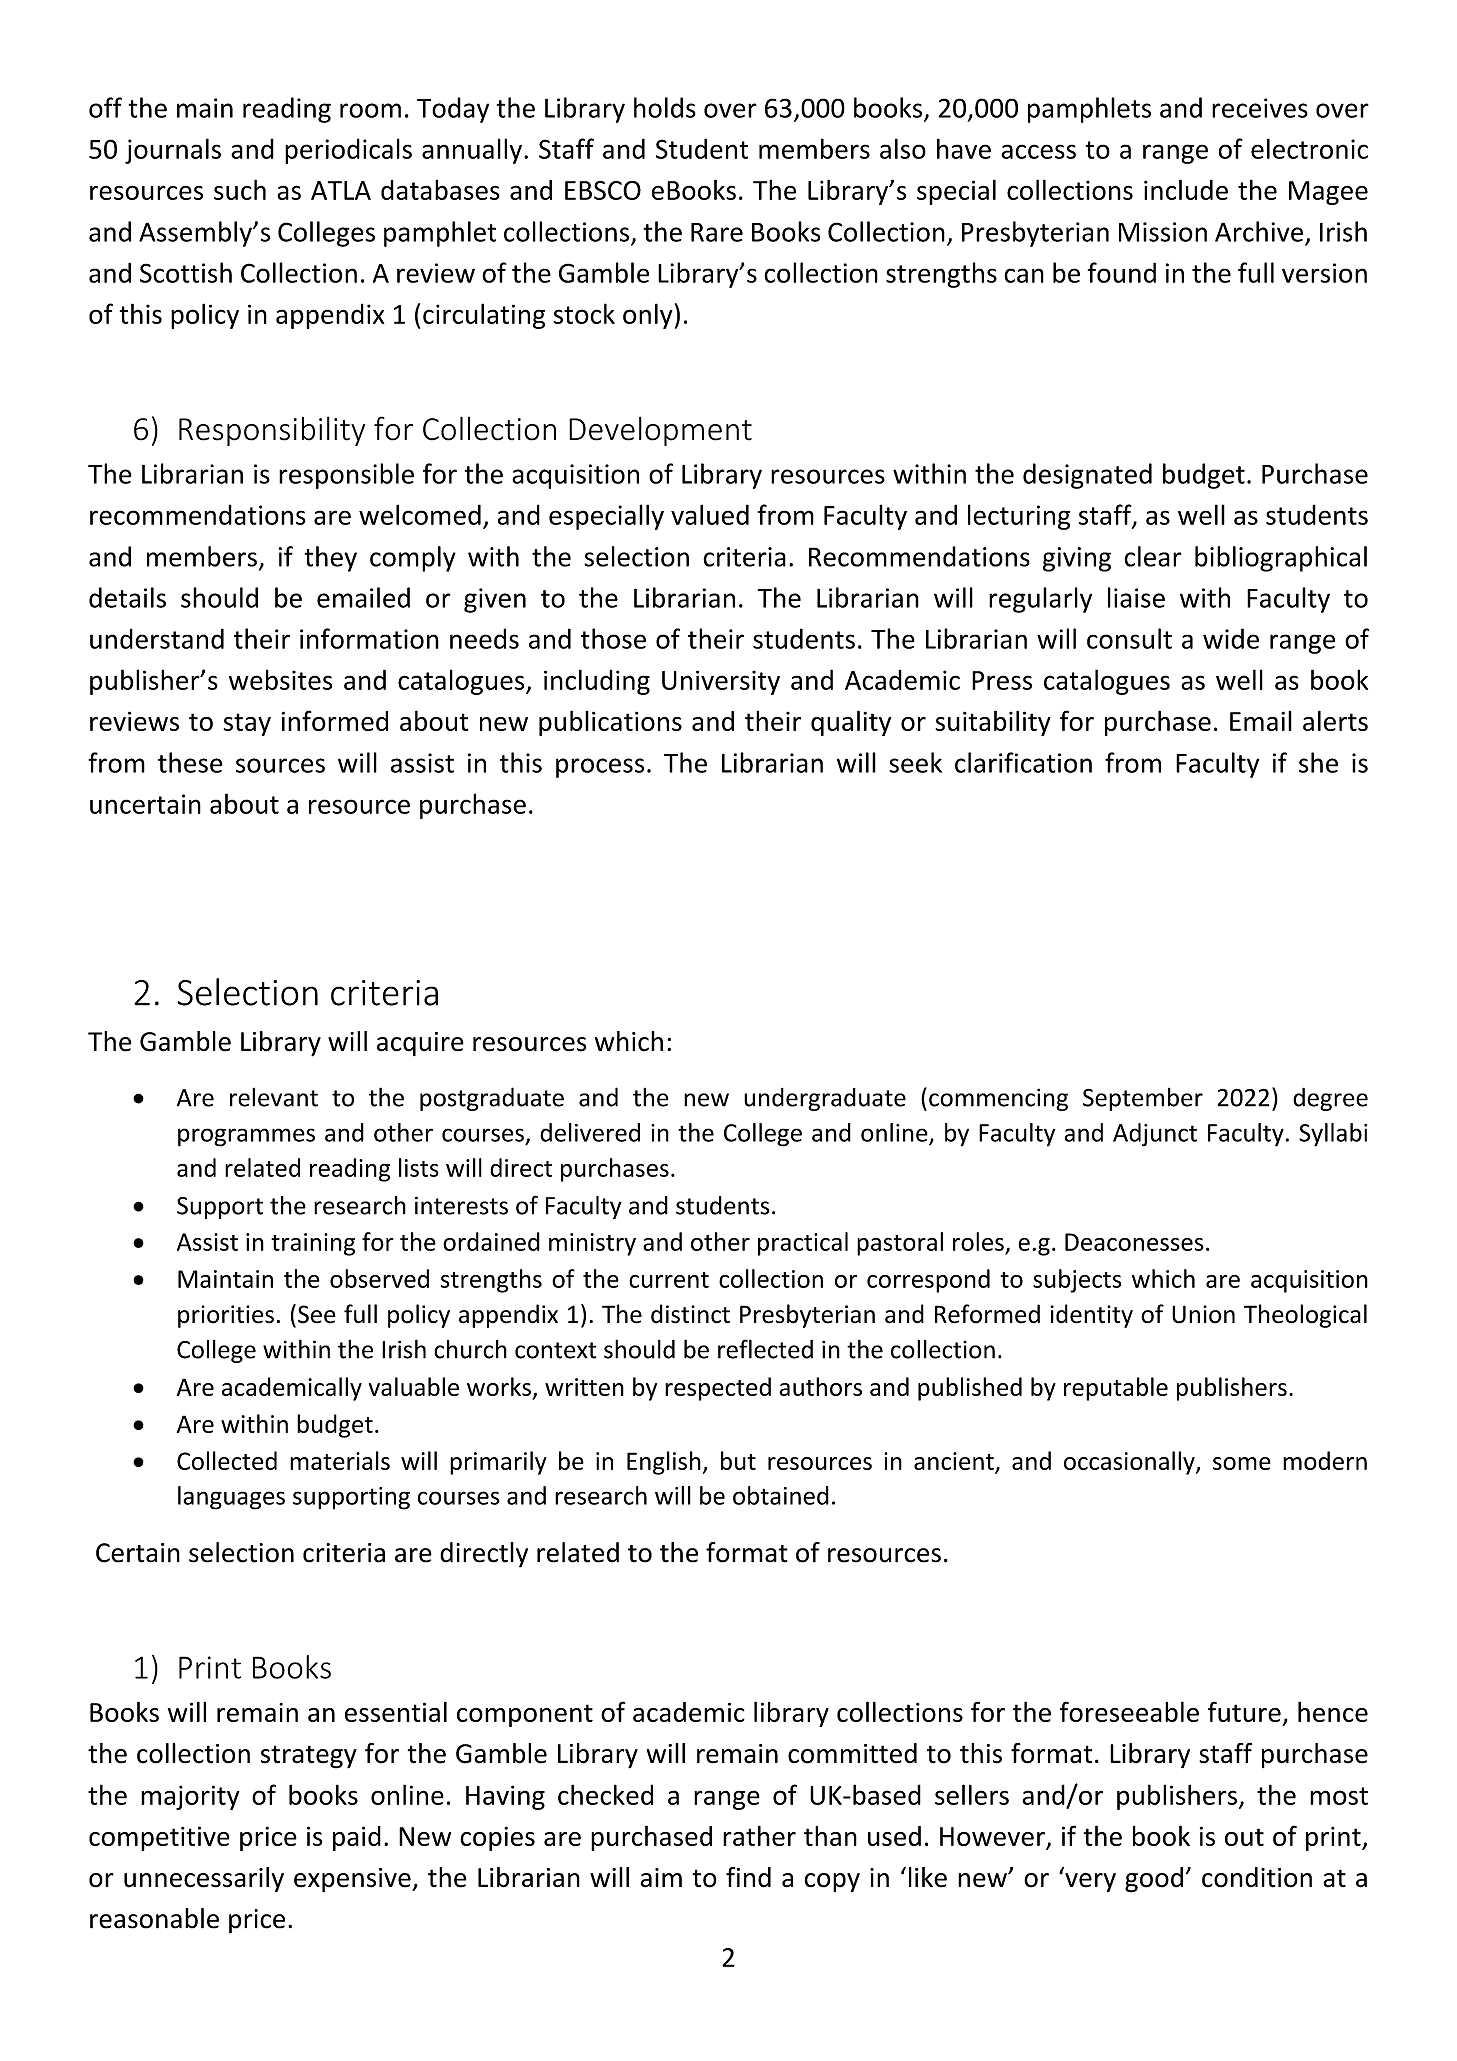  Describe the element at coordinates (738, 1460) in the page. I see `but` at that location.
